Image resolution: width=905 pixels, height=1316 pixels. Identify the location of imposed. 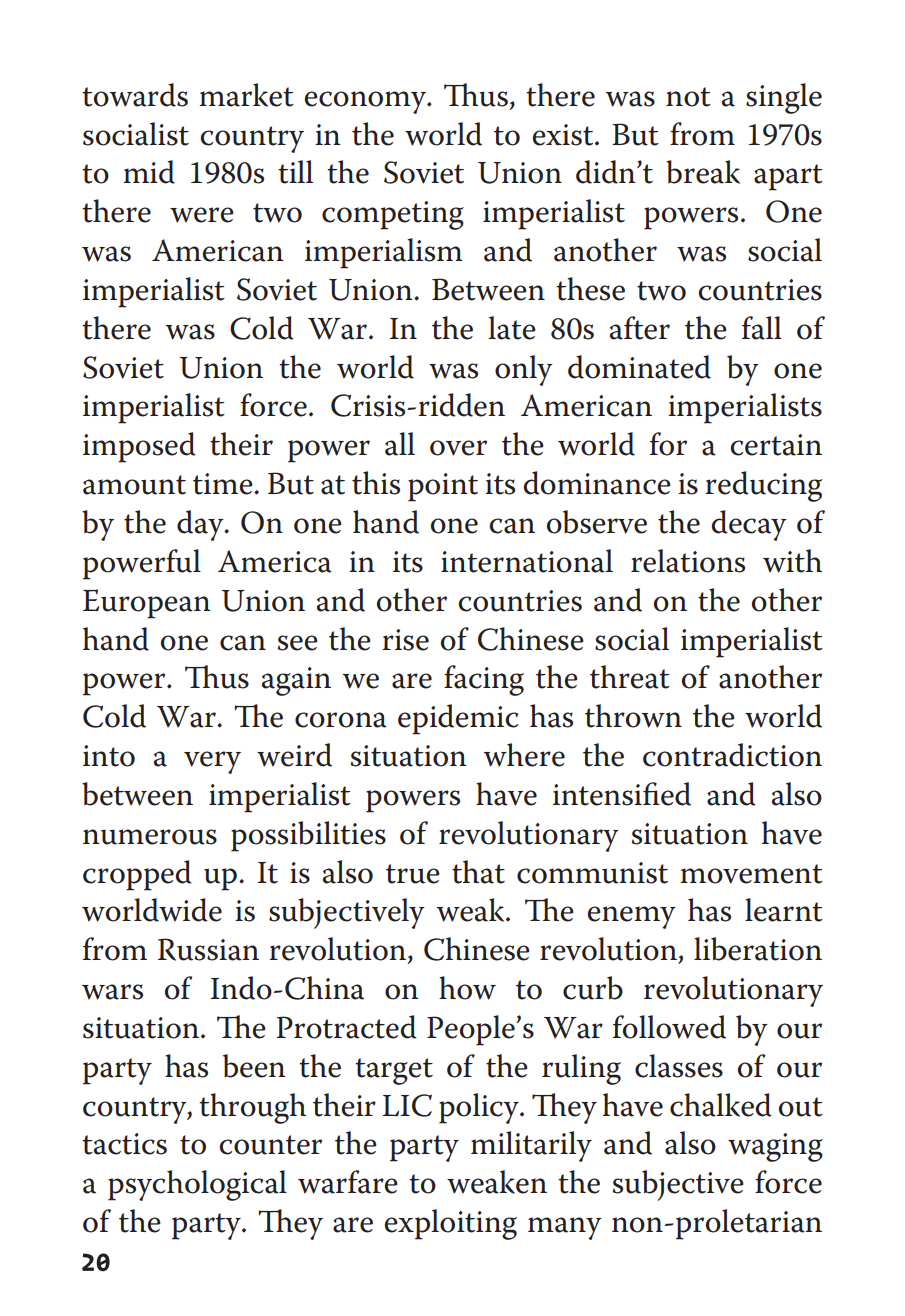
(139, 447).
